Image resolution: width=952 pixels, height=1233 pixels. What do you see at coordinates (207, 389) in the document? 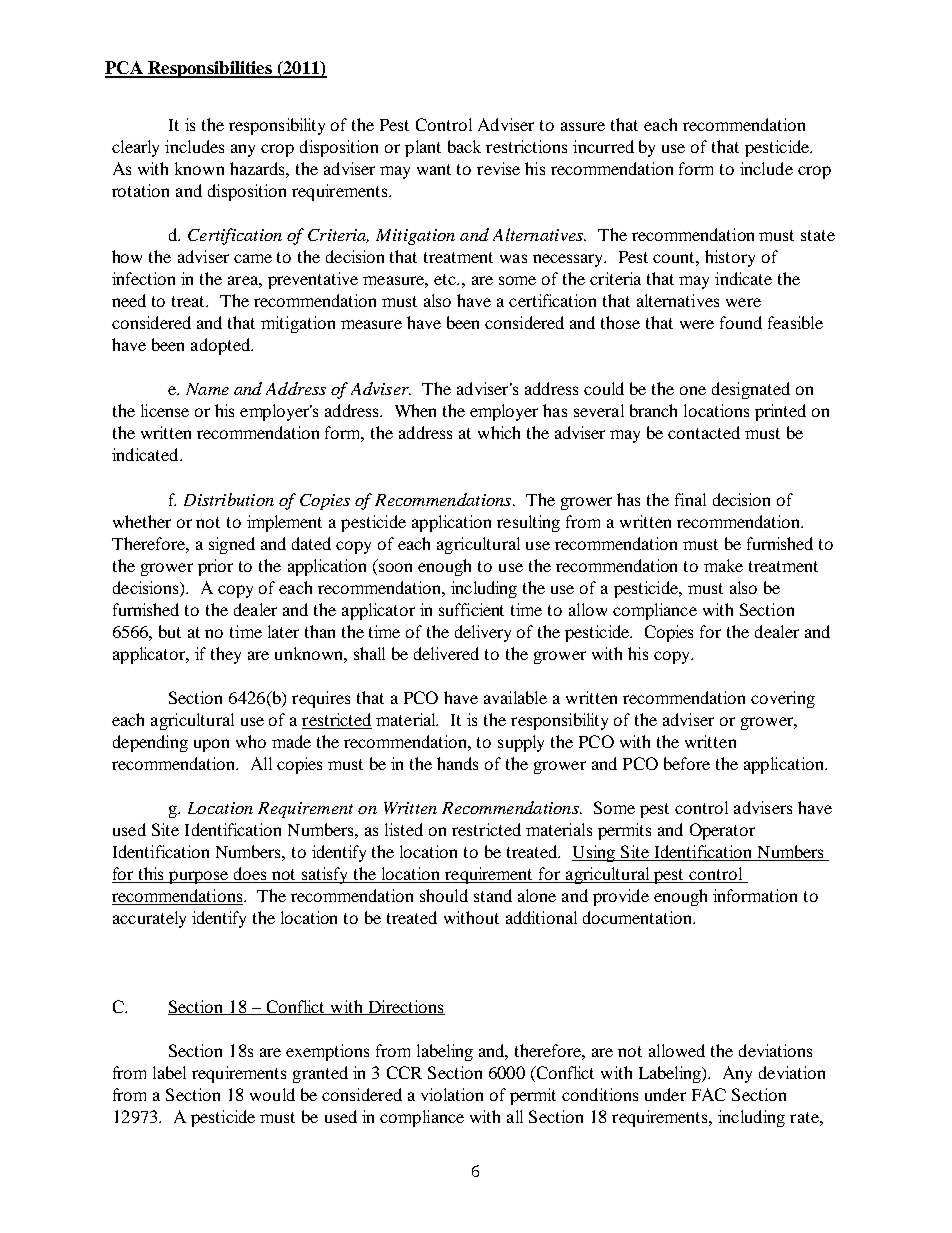
I see `Name` at bounding box center [207, 389].
